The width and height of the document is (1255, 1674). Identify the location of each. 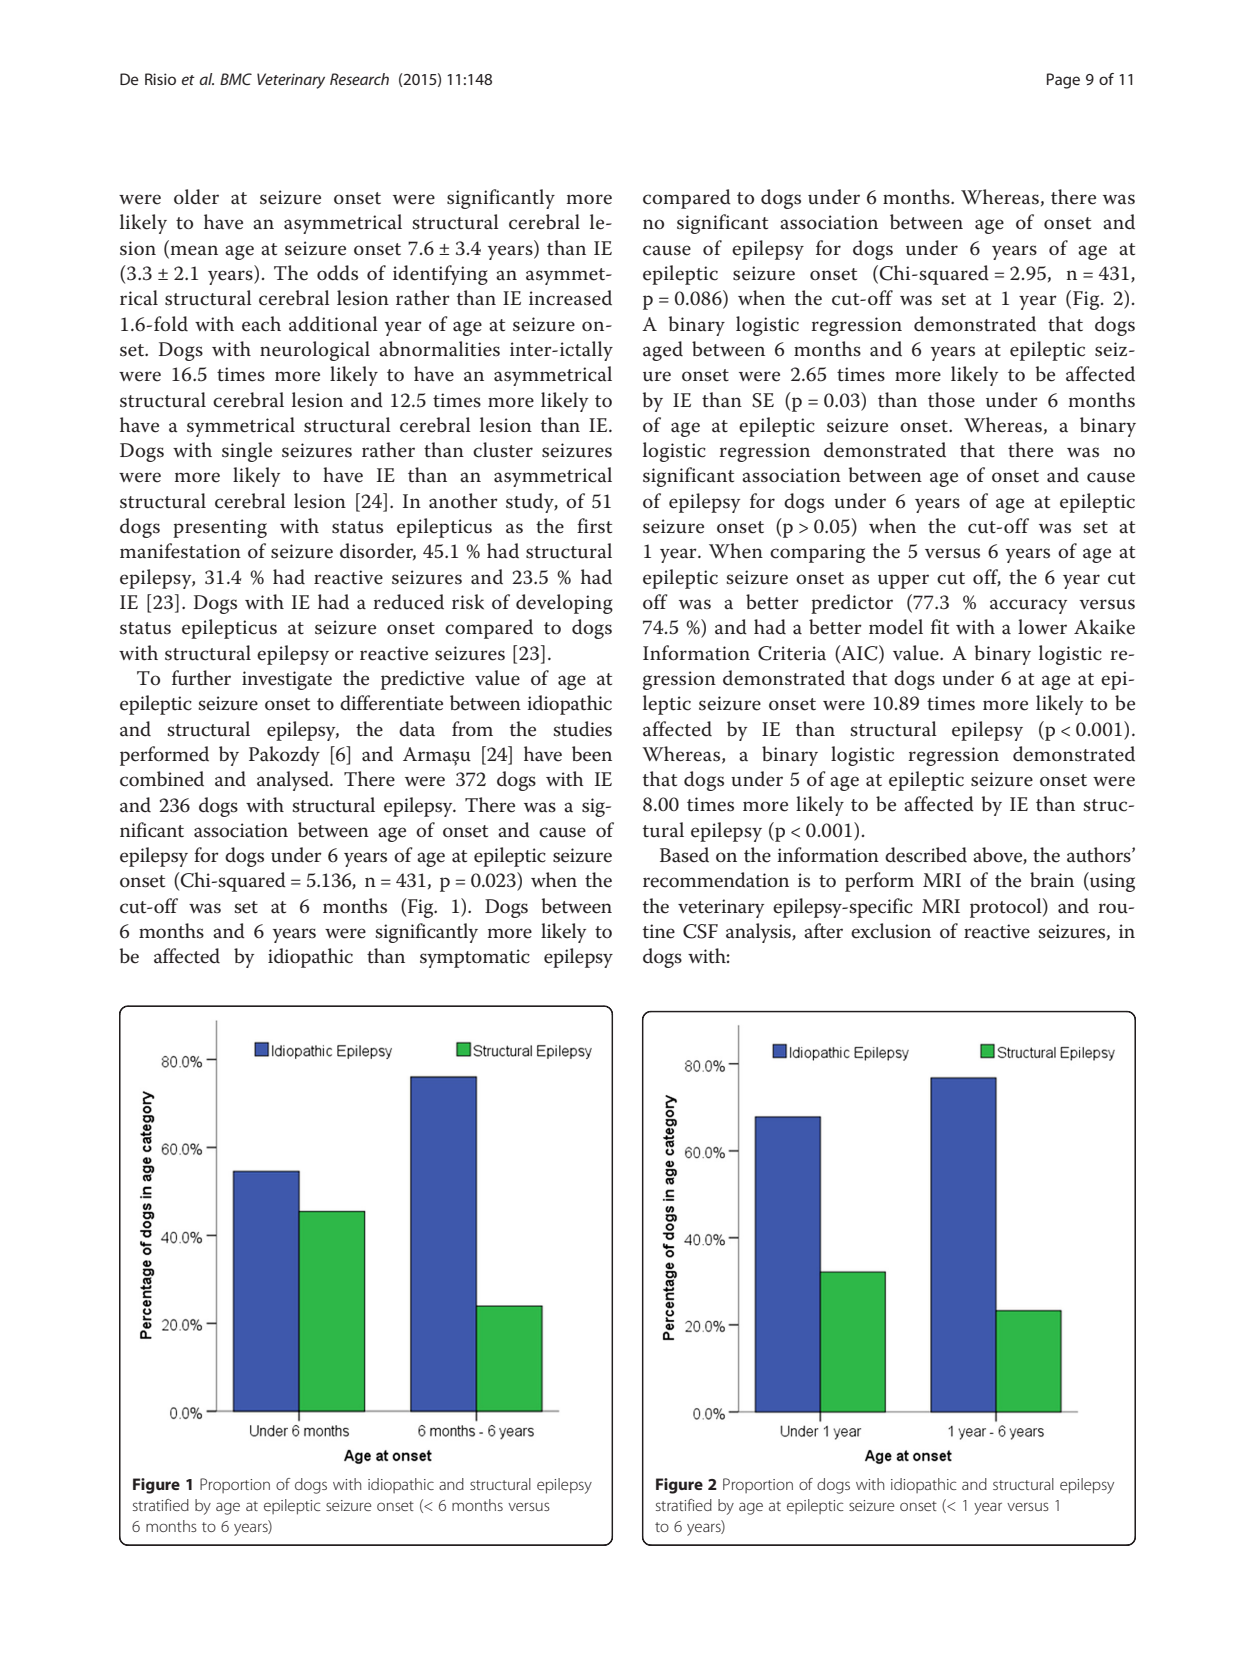
(261, 324).
